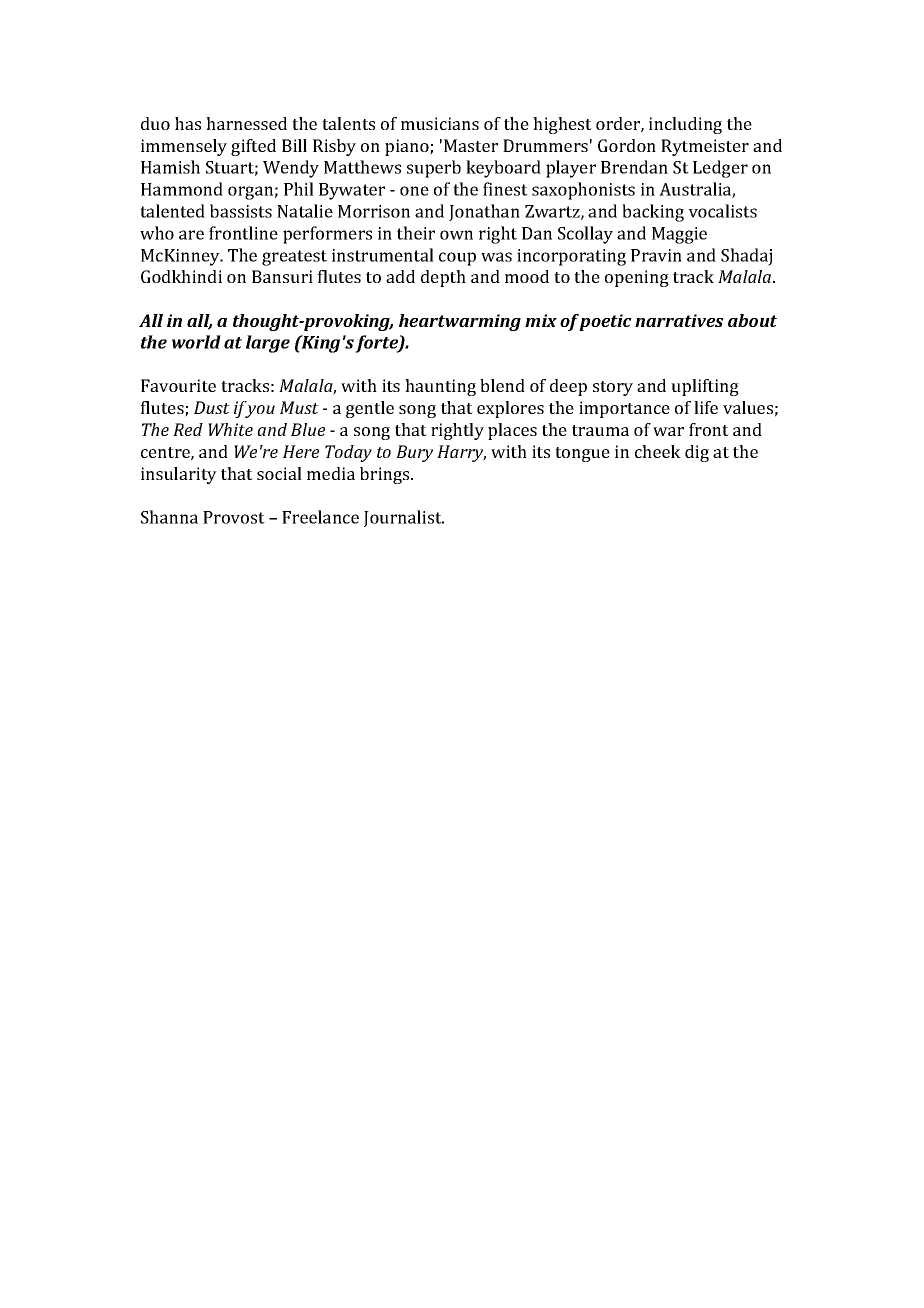 Image resolution: width=924 pixels, height=1308 pixels. I want to click on Journalist, so click(404, 518).
